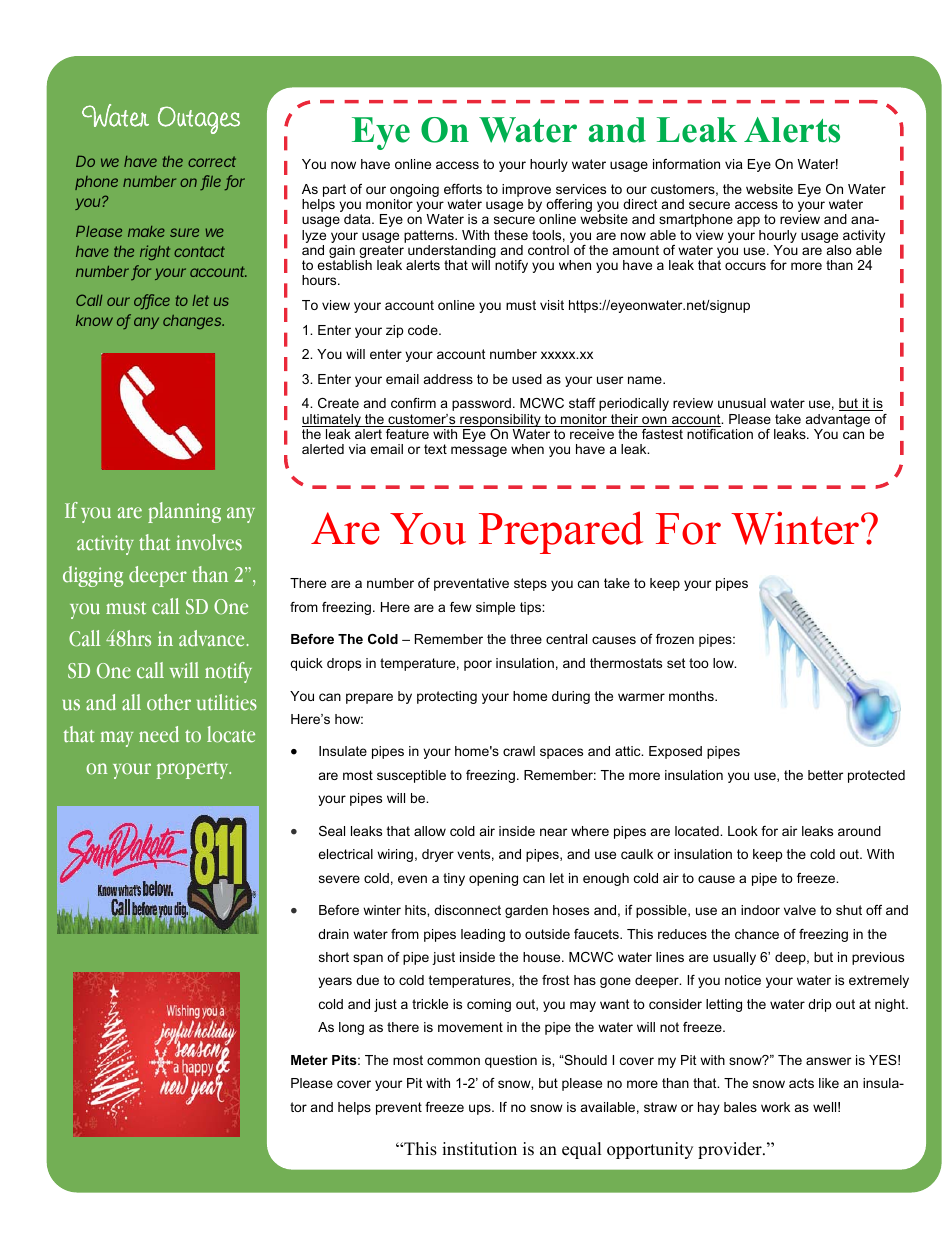  What do you see at coordinates (193, 770) in the screenshot?
I see `property` at bounding box center [193, 770].
